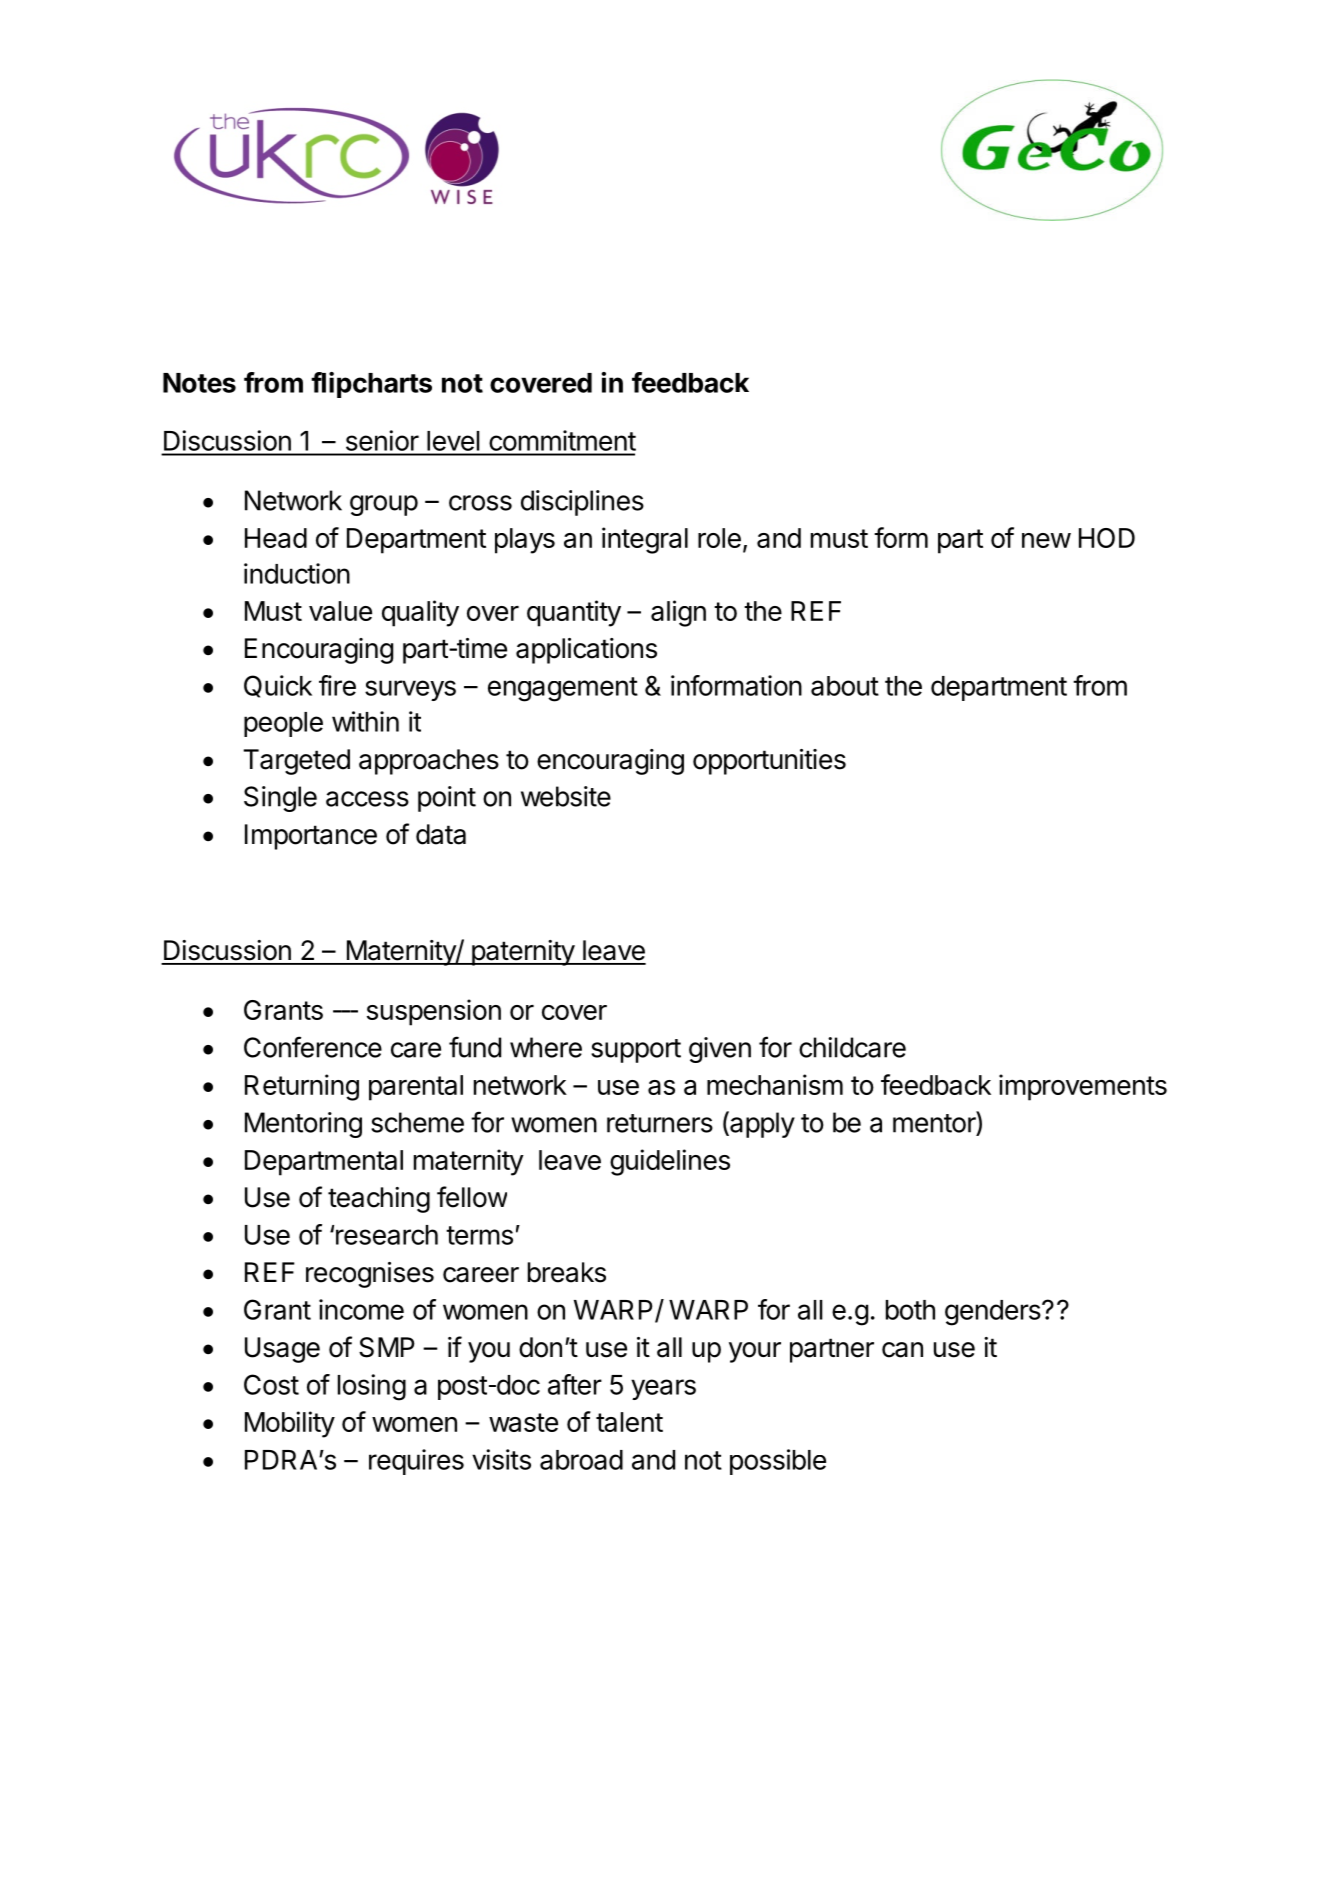  Describe the element at coordinates (902, 1350) in the screenshot. I see `can` at that location.
